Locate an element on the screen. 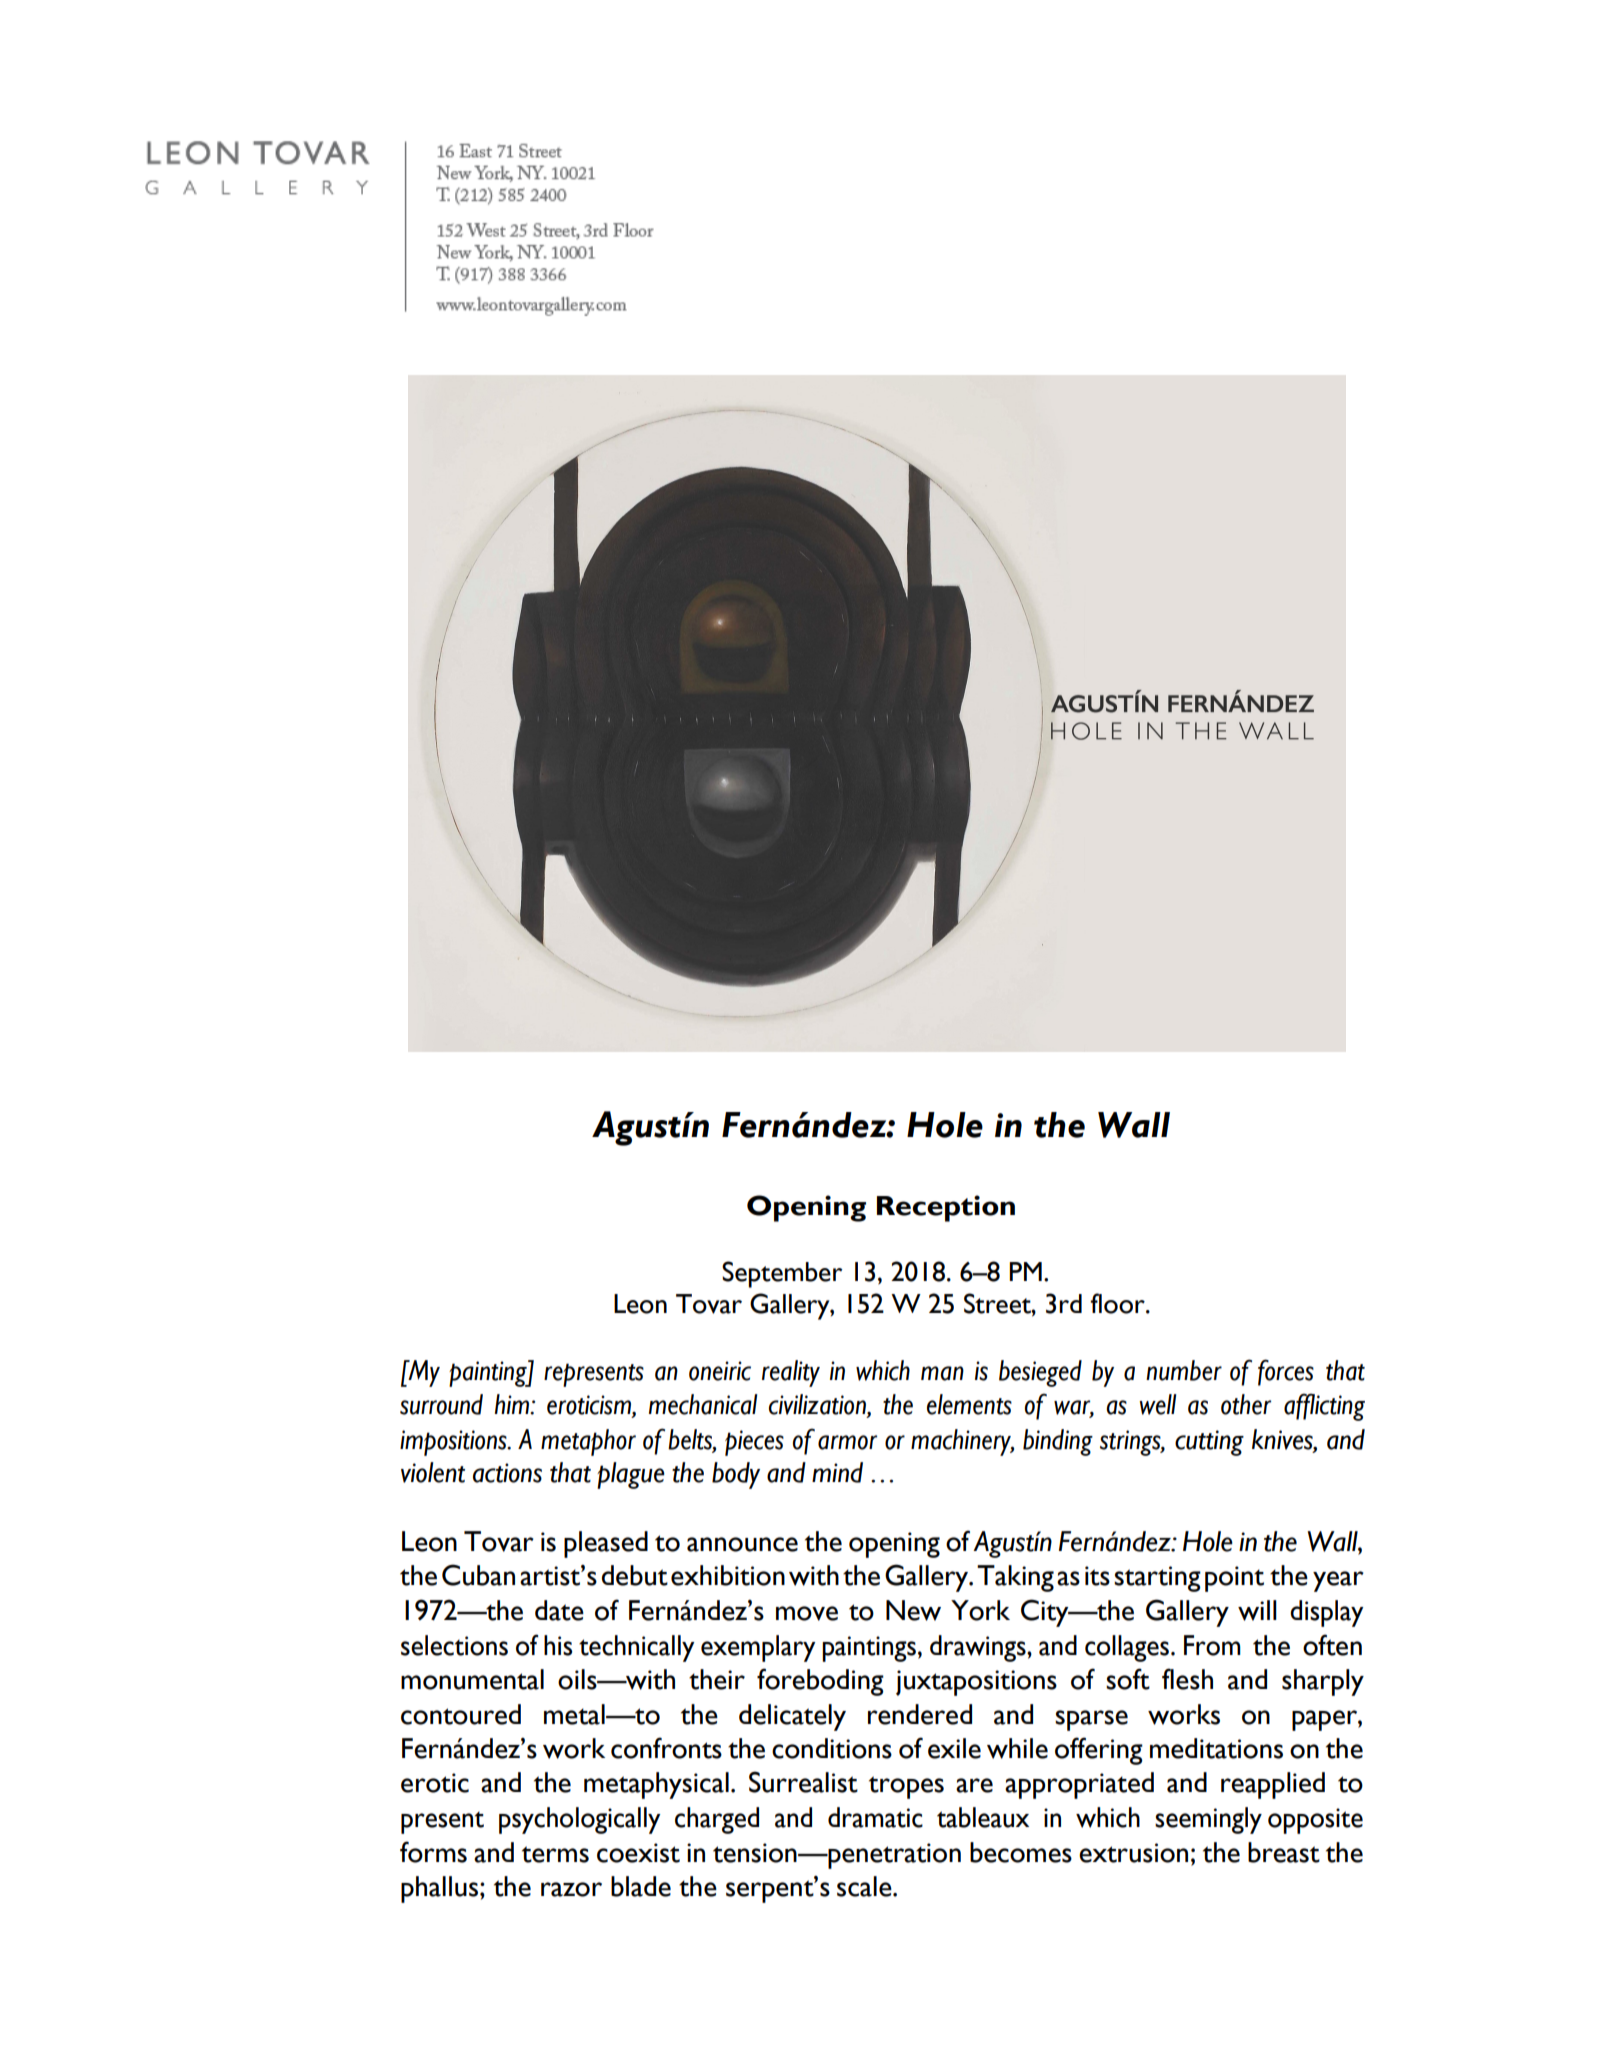 The image size is (1597, 2066). From is located at coordinates (1212, 1645).
